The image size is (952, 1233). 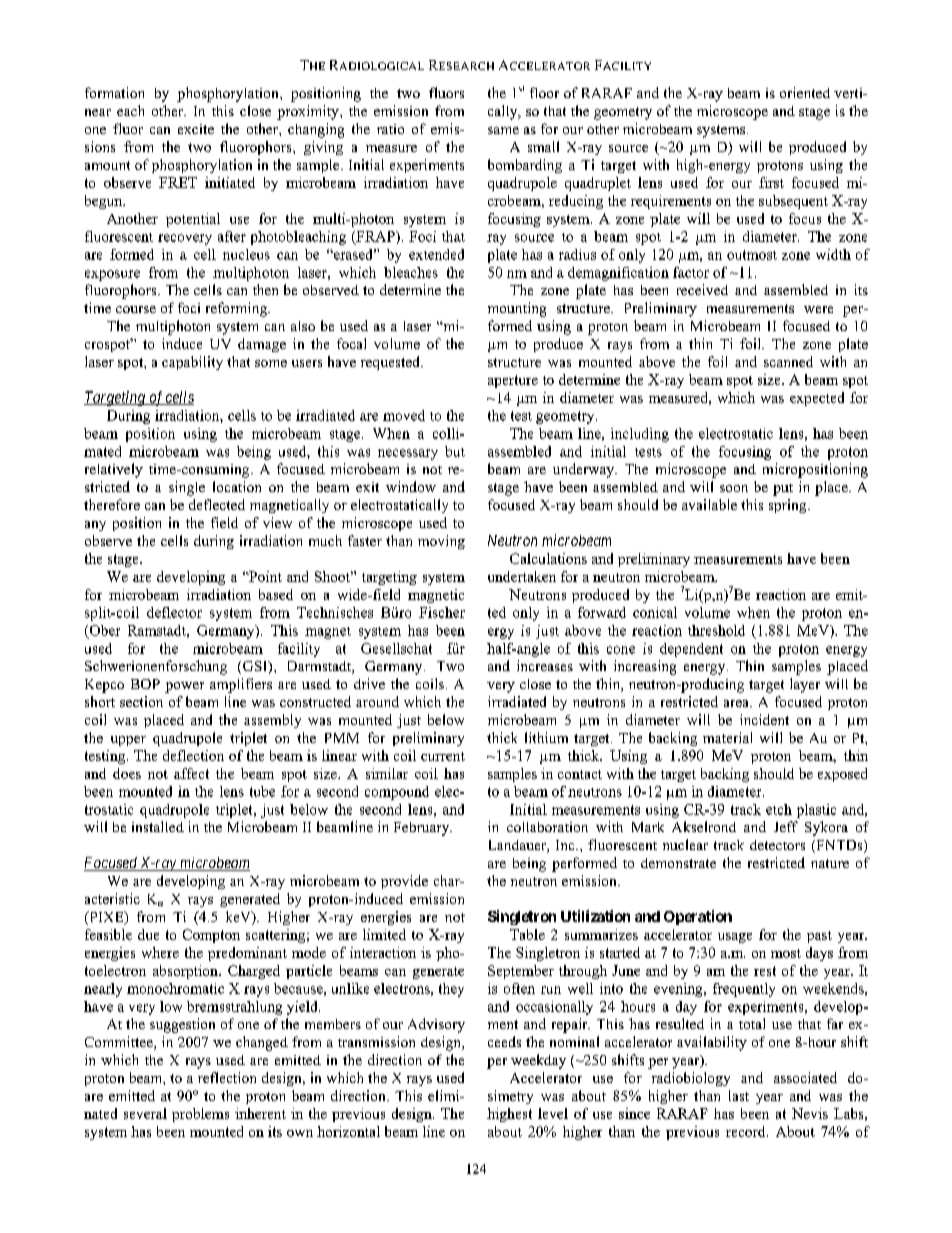 I want to click on scanned, so click(x=788, y=361).
